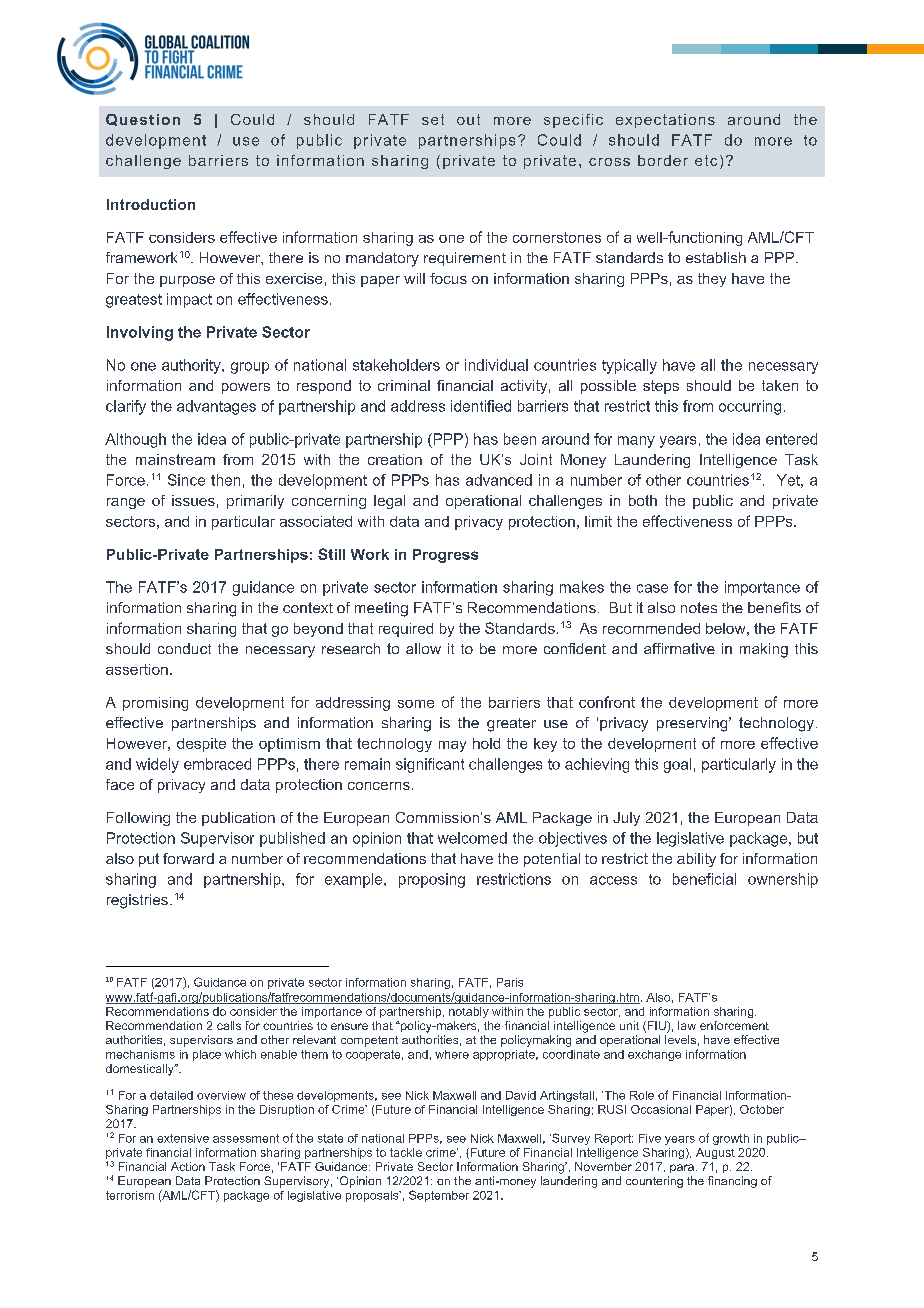  What do you see at coordinates (423, 648) in the screenshot?
I see `allow` at bounding box center [423, 648].
